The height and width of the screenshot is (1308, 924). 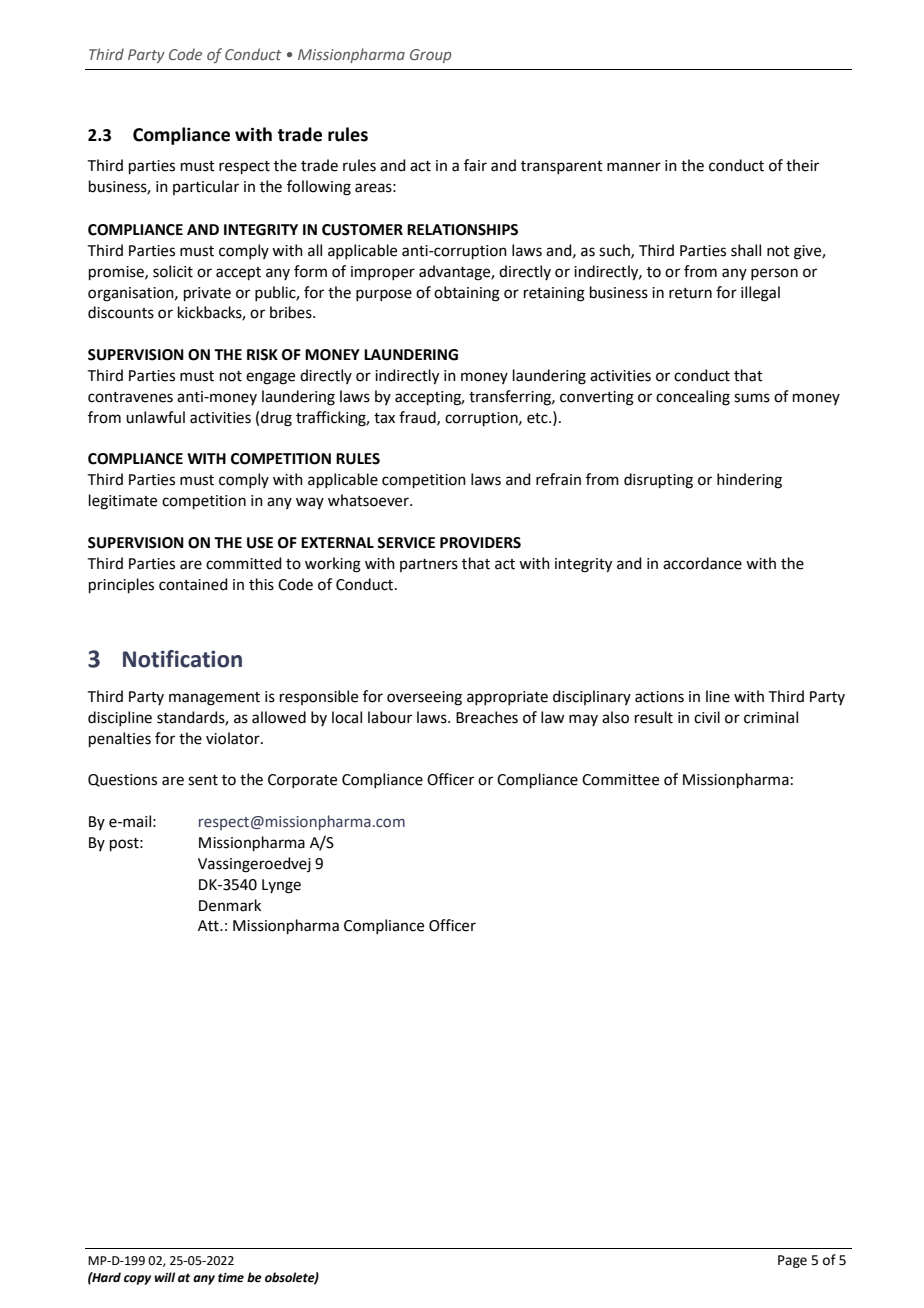 What do you see at coordinates (206, 187) in the screenshot?
I see `particular` at bounding box center [206, 187].
